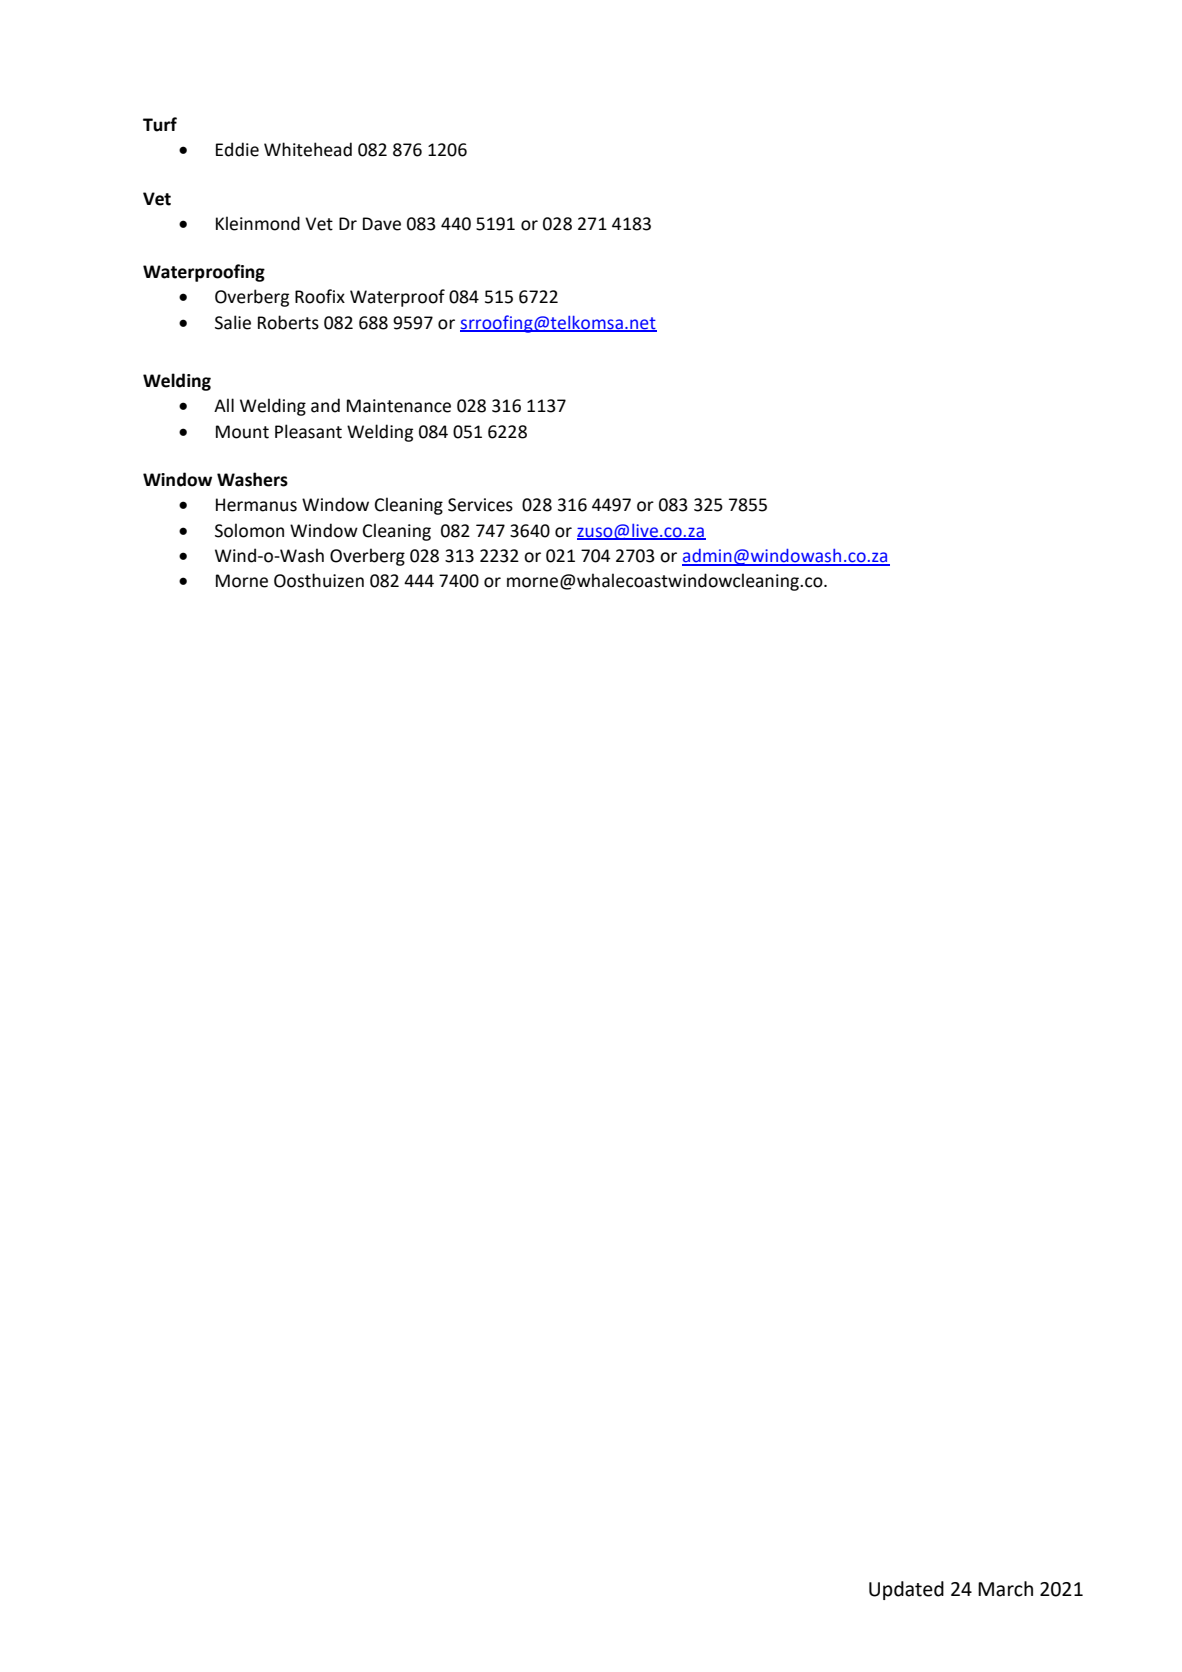 The image size is (1182, 1672). Describe the element at coordinates (237, 149) in the document. I see `Eddie` at that location.
